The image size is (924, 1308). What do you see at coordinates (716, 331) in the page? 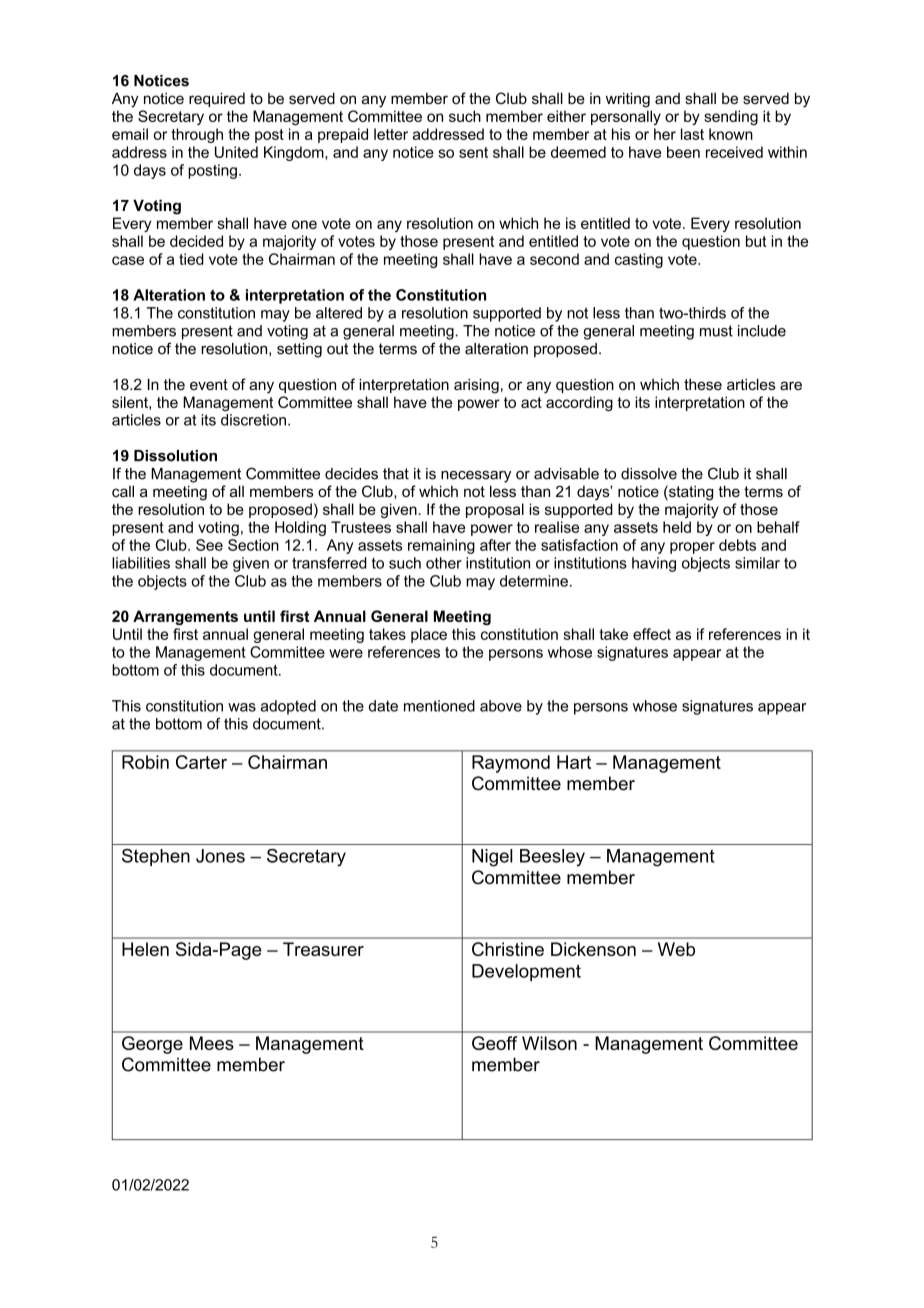
I see `must` at bounding box center [716, 331].
